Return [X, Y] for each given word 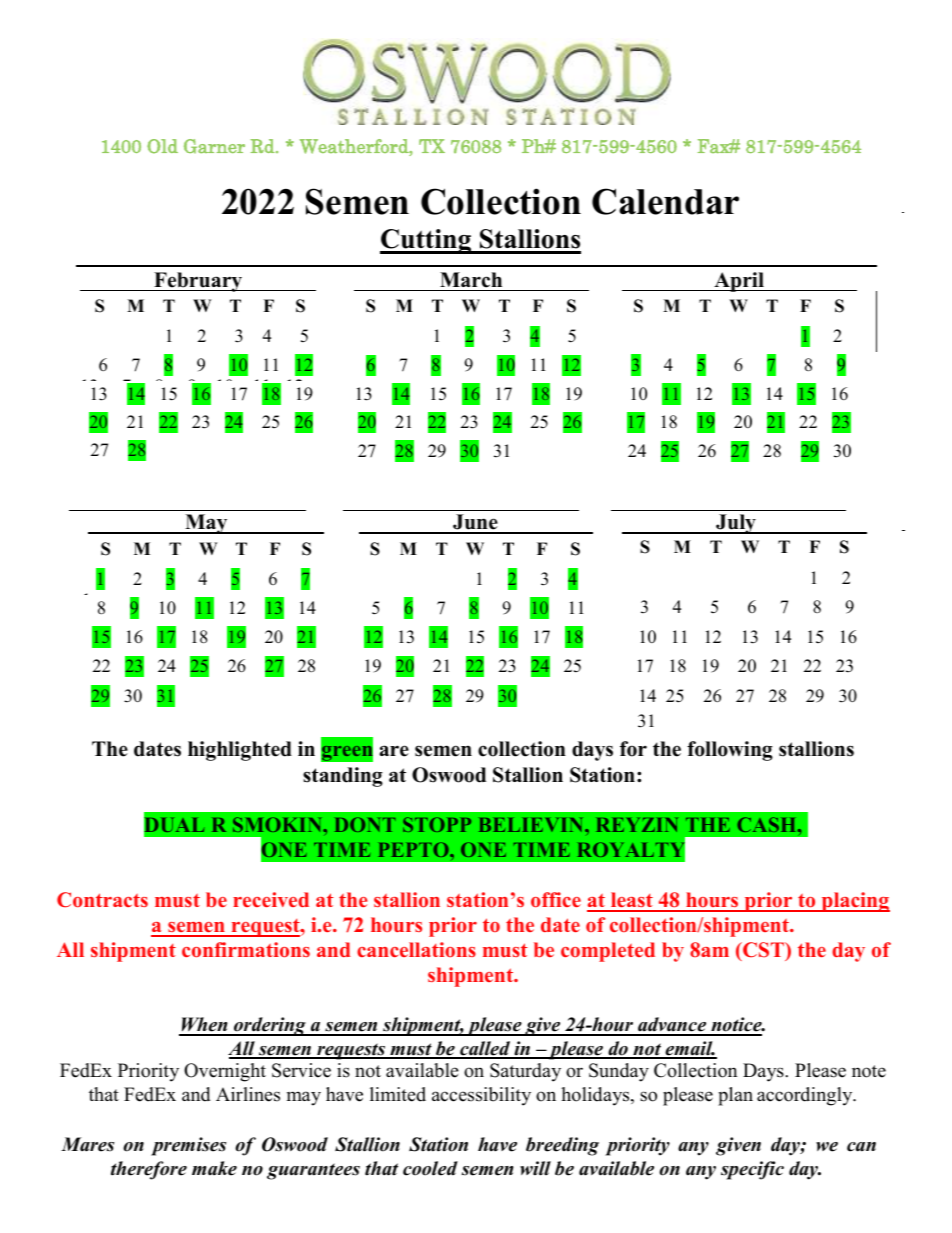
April [739, 282]
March [471, 280]
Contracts [102, 900]
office [556, 899]
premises [188, 1146]
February [198, 282]
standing [343, 777]
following [730, 751]
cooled [430, 1168]
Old [162, 146]
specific [752, 1170]
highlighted [240, 751]
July [736, 524]
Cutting [427, 241]
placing [854, 902]
